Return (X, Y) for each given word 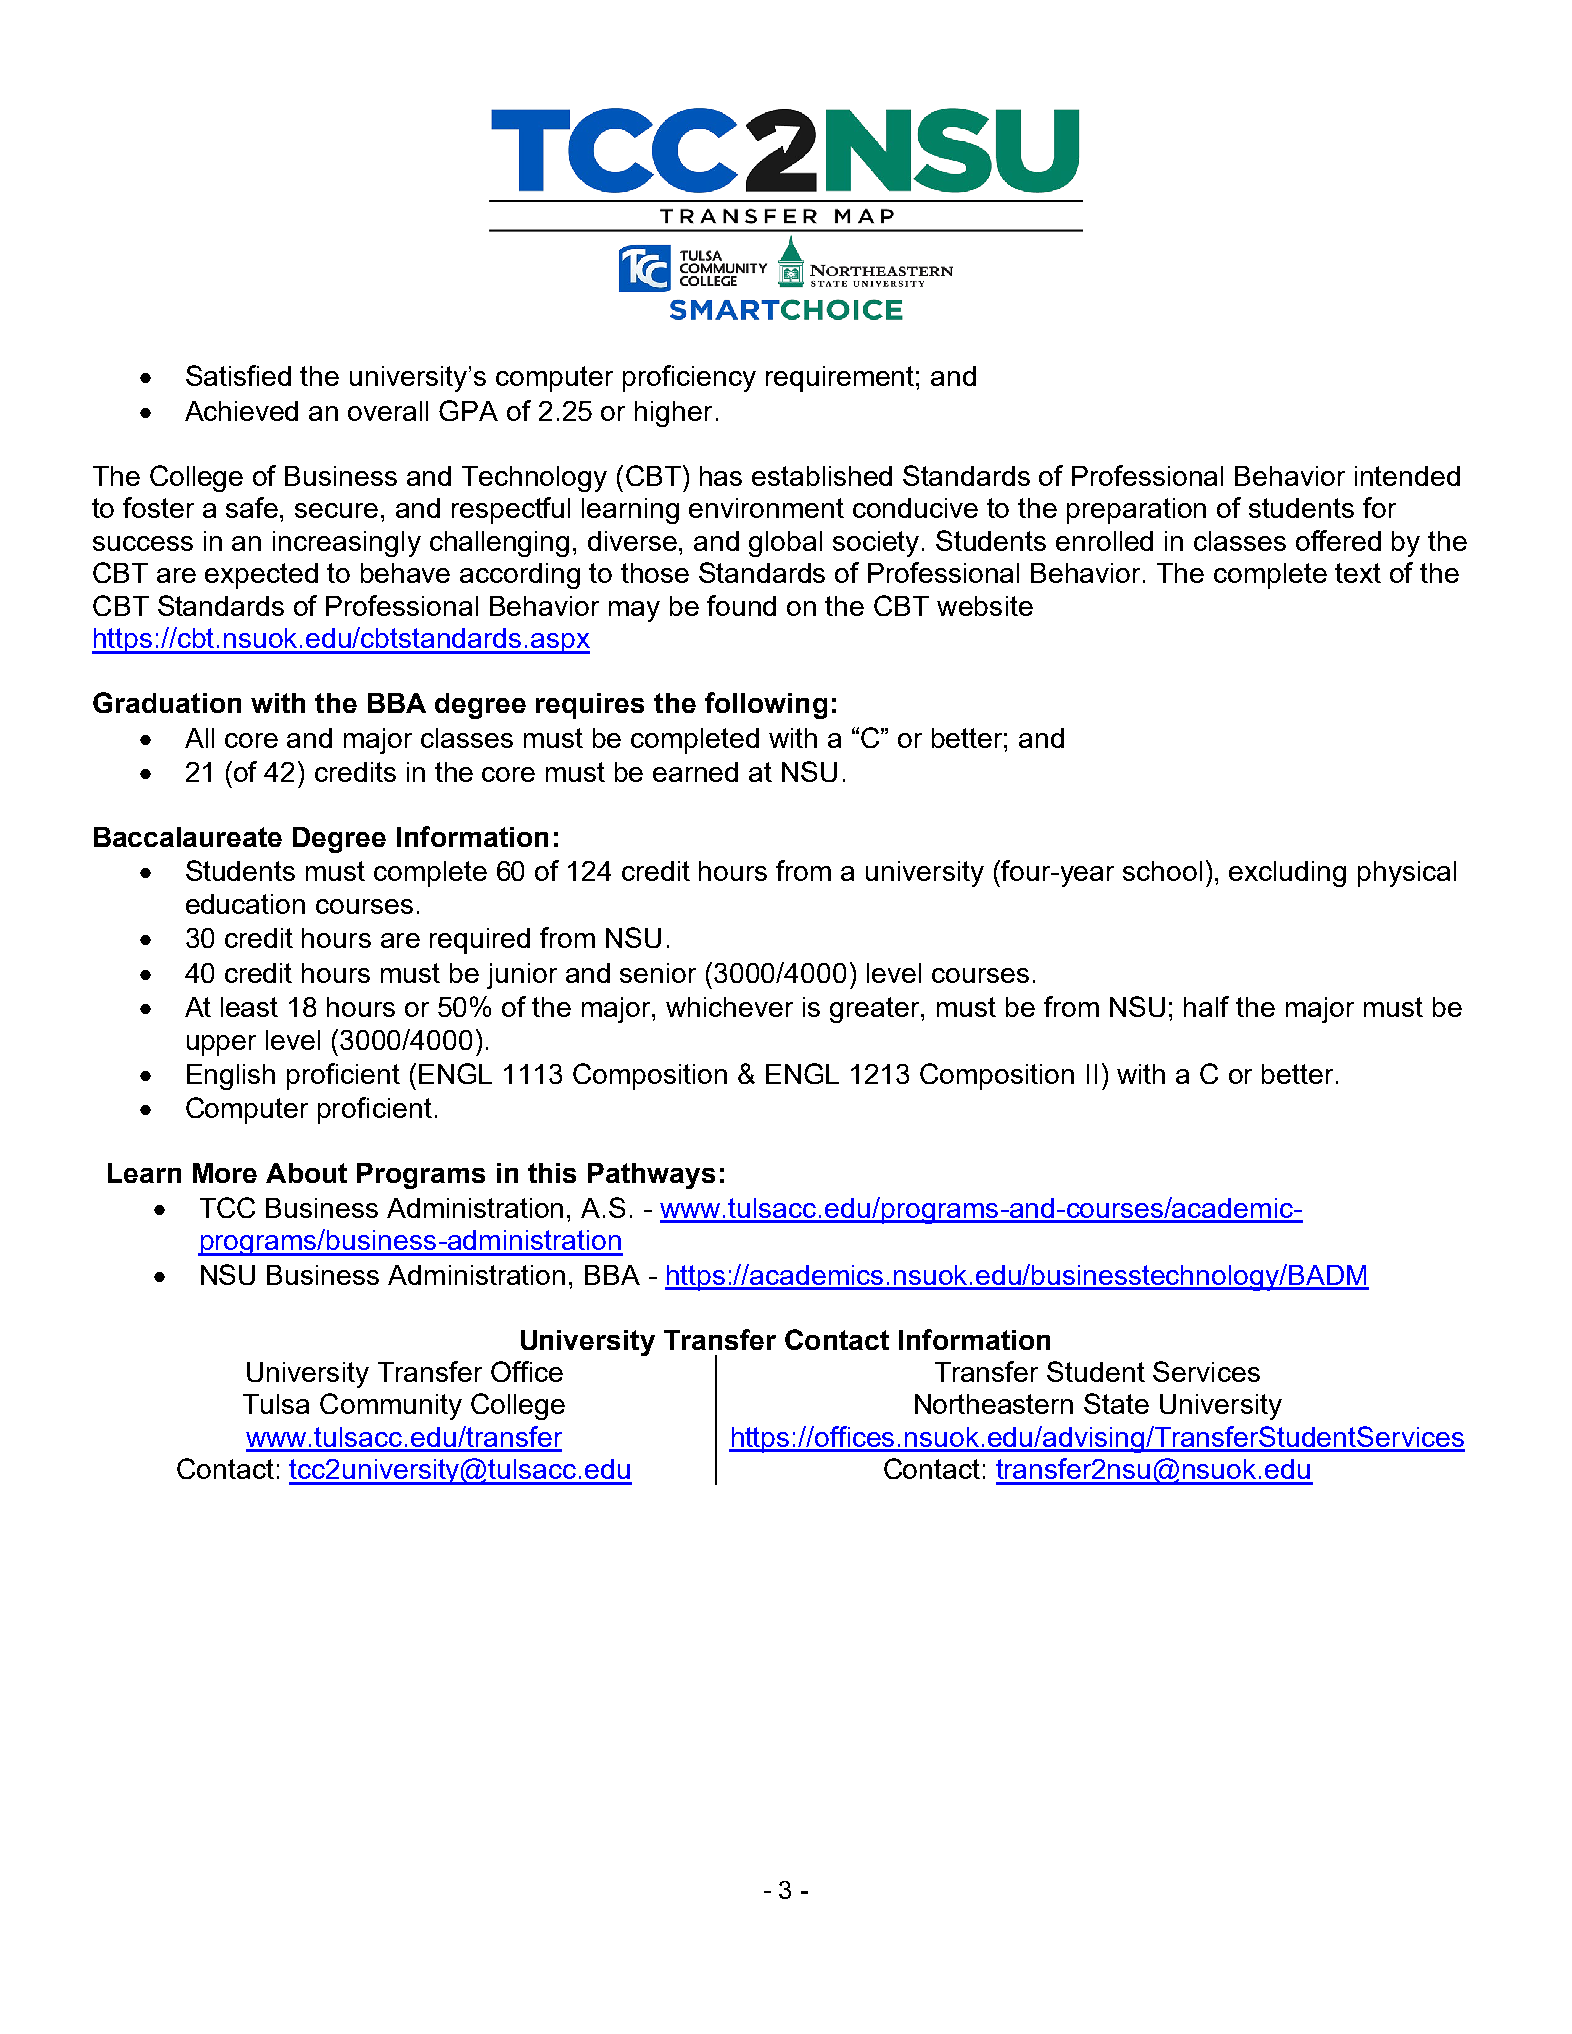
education (245, 904)
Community (391, 1406)
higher (673, 414)
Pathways (651, 1176)
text (1358, 573)
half (1206, 1006)
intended (1407, 476)
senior (658, 973)
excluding (1287, 874)
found (741, 605)
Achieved (241, 411)
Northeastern (994, 1404)
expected (261, 576)
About (306, 1173)
